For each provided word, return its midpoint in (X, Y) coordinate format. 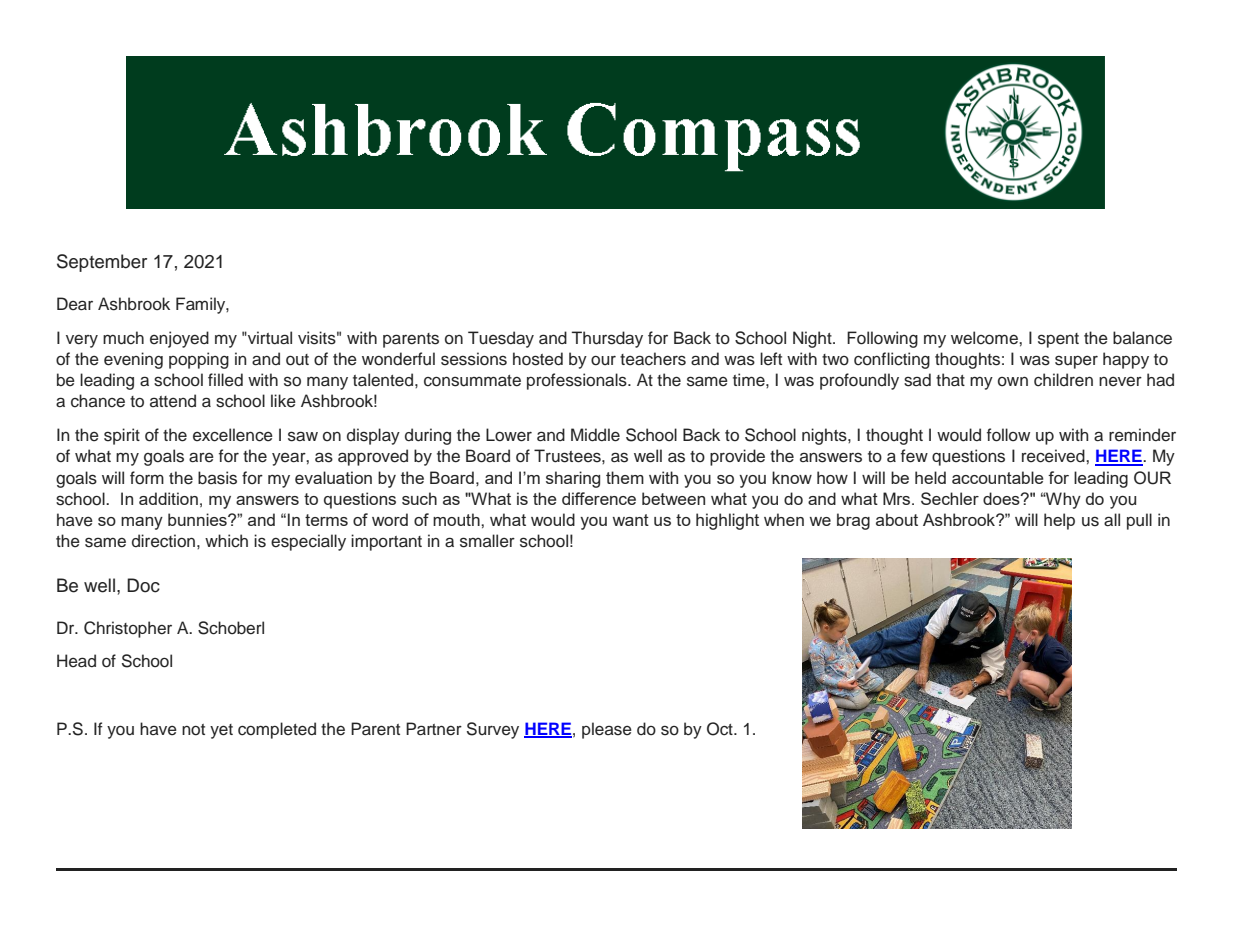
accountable (998, 477)
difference (599, 498)
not (193, 730)
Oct (721, 729)
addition (168, 498)
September (102, 263)
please (607, 730)
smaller (487, 541)
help (1059, 521)
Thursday (607, 339)
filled (225, 380)
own (1013, 382)
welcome (985, 338)
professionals (578, 381)
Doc (143, 585)
